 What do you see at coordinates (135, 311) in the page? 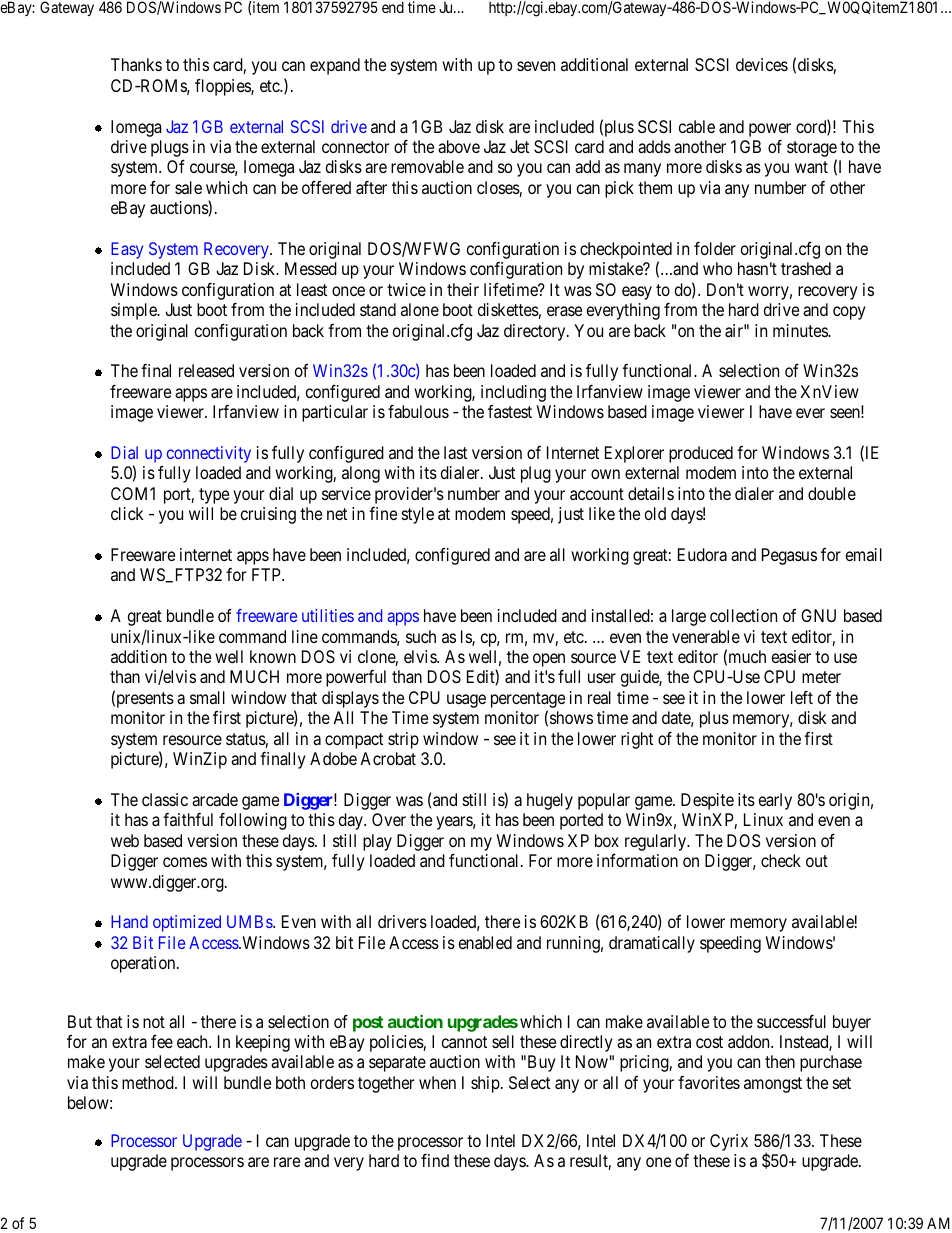
I see `simple` at bounding box center [135, 311].
